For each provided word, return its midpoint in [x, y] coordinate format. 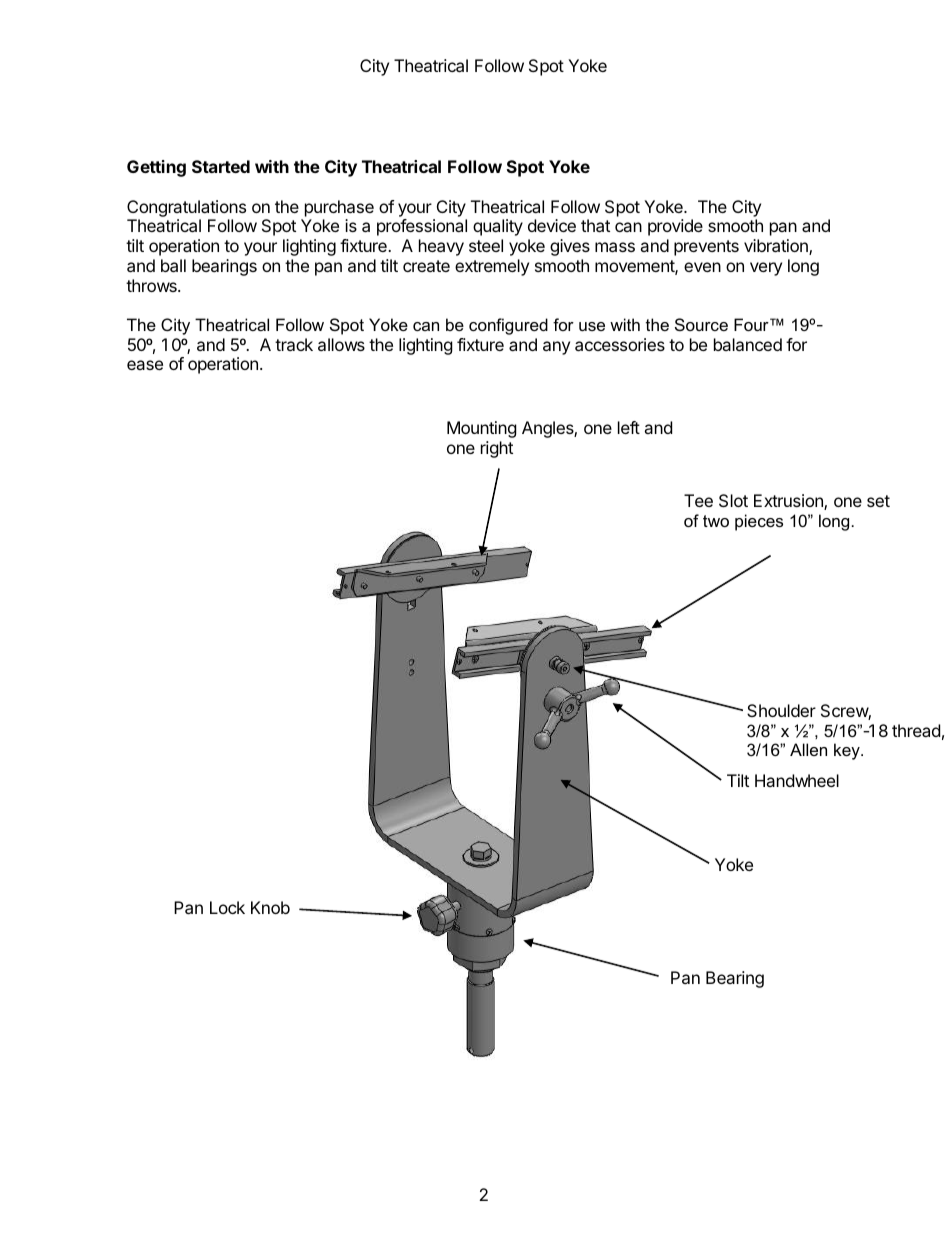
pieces [759, 522]
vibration [777, 247]
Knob [270, 907]
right [497, 449]
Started [221, 166]
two [716, 521]
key [848, 751]
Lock [227, 907]
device [552, 225]
